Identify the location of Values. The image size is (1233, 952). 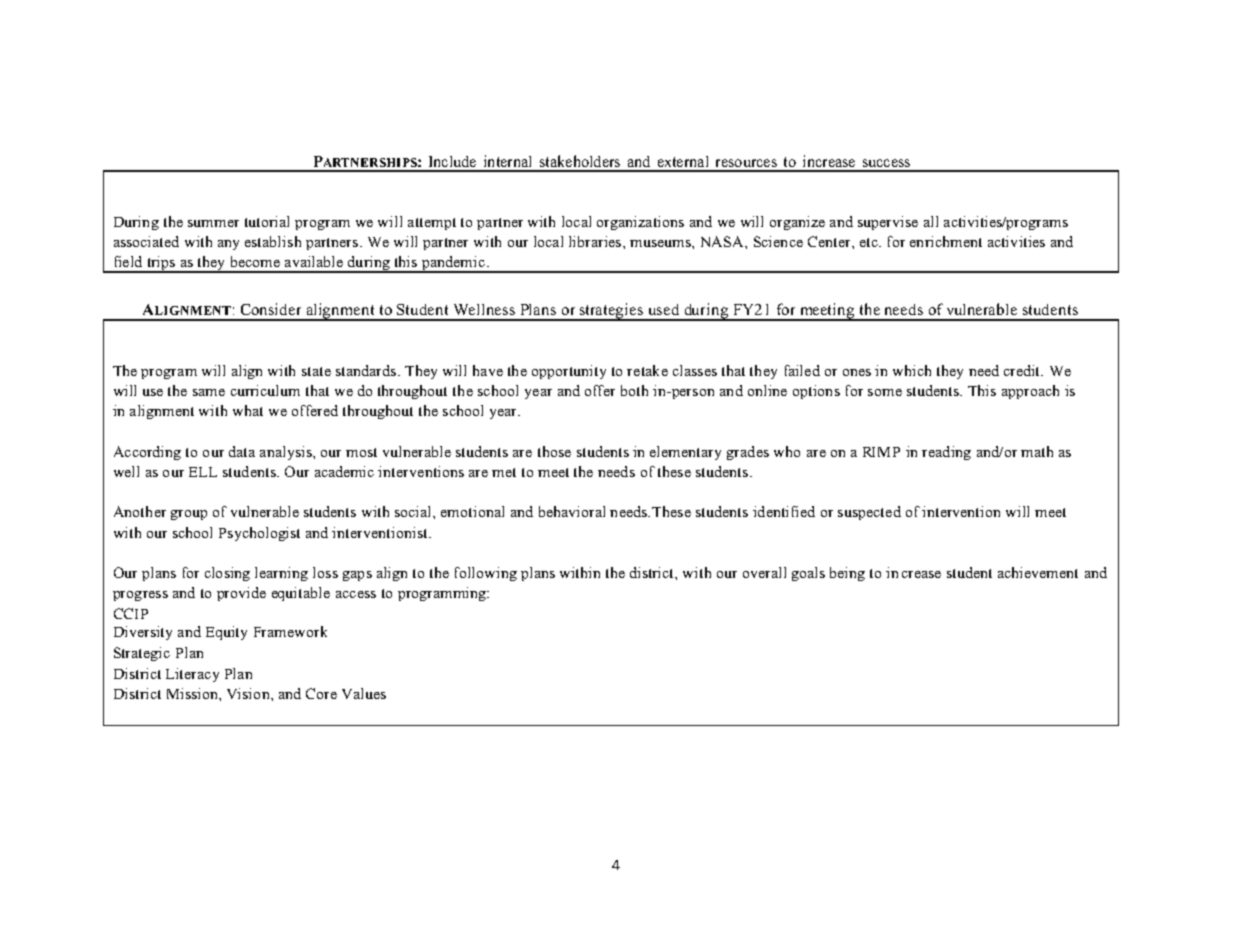
(364, 693).
